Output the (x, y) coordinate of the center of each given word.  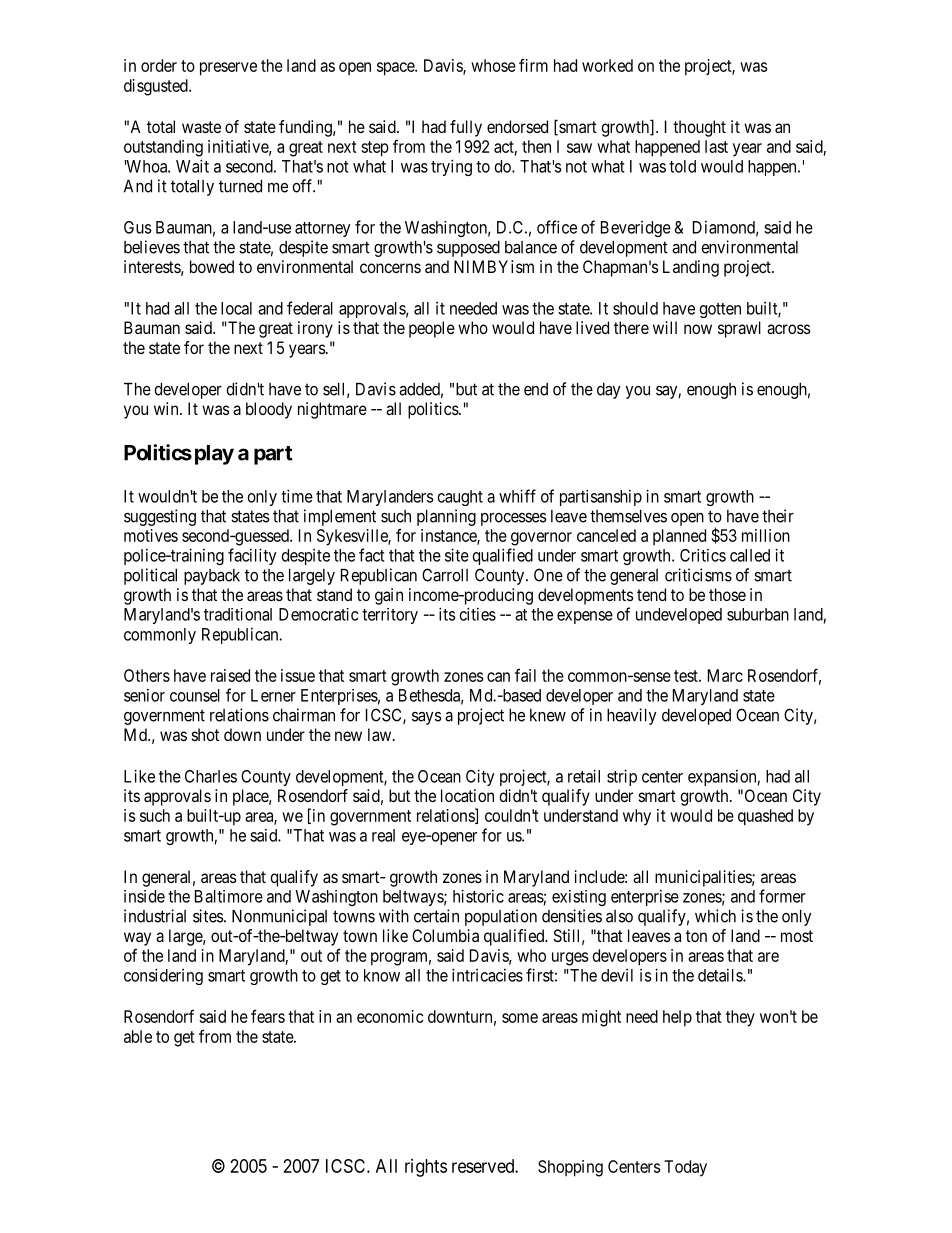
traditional (238, 614)
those (727, 594)
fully (466, 128)
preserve (228, 69)
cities (478, 614)
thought (699, 128)
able (138, 1036)
